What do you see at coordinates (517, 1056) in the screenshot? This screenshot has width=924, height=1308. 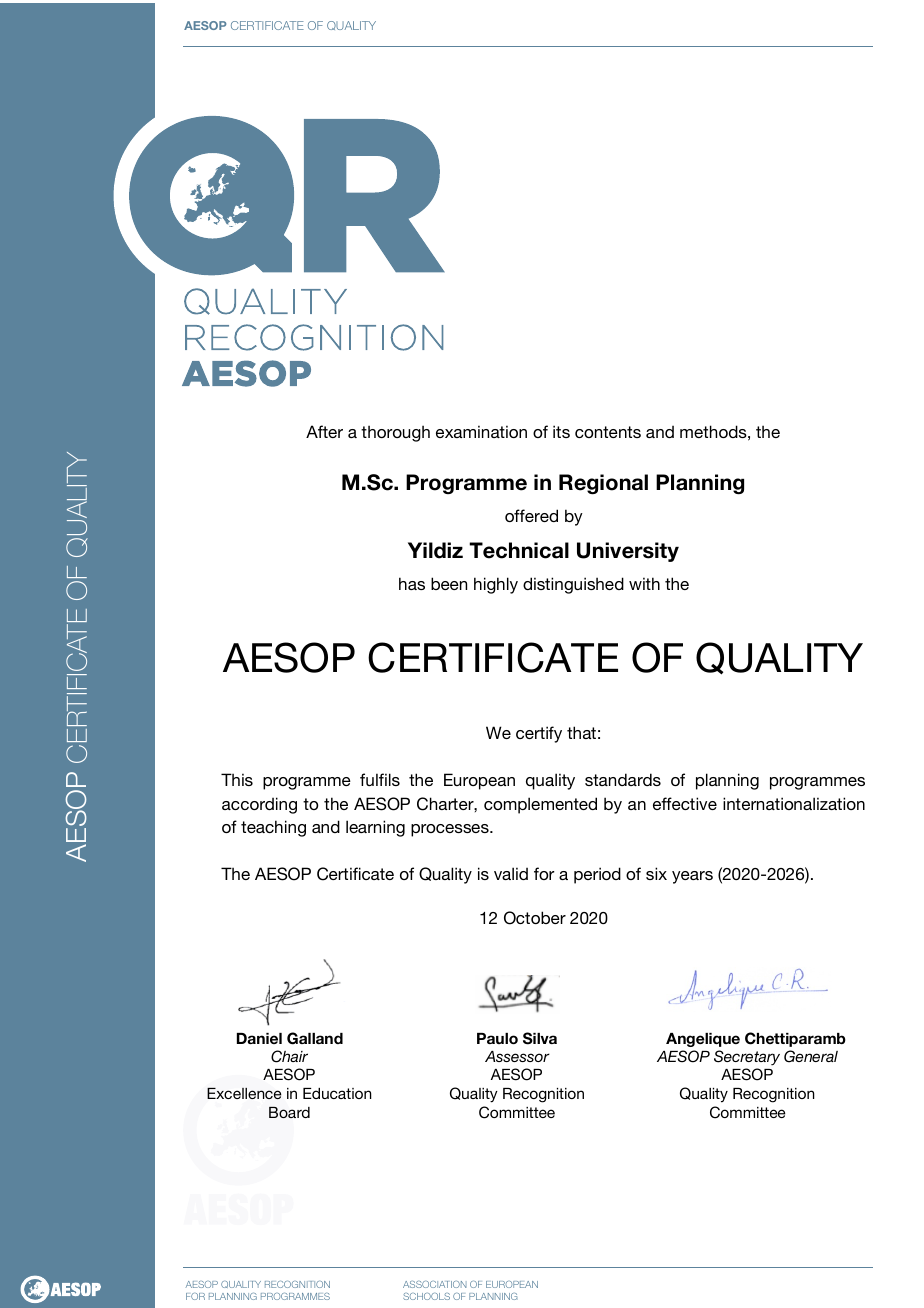 I see `Assessor` at bounding box center [517, 1056].
